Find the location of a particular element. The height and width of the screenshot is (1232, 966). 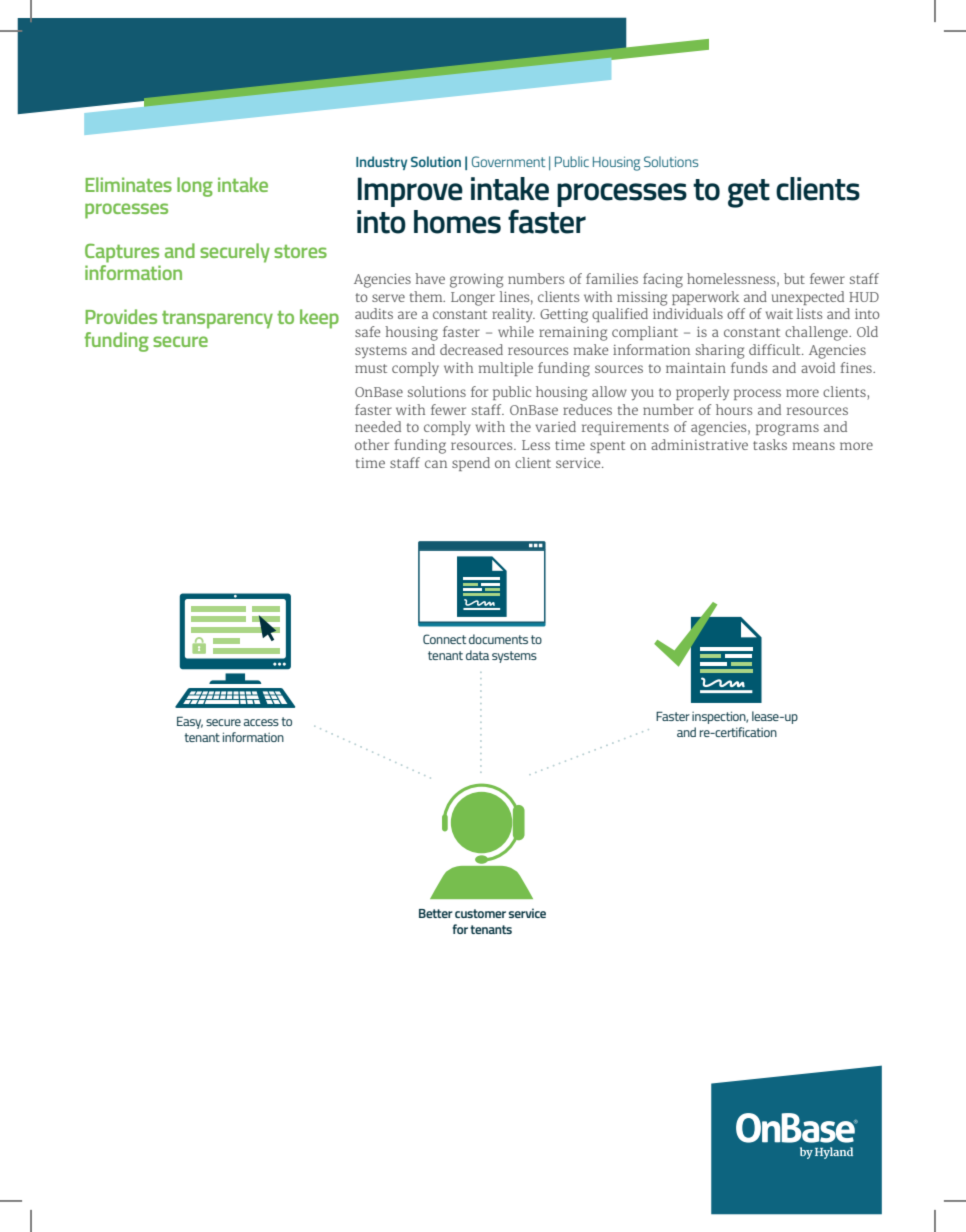

but is located at coordinates (794, 278).
